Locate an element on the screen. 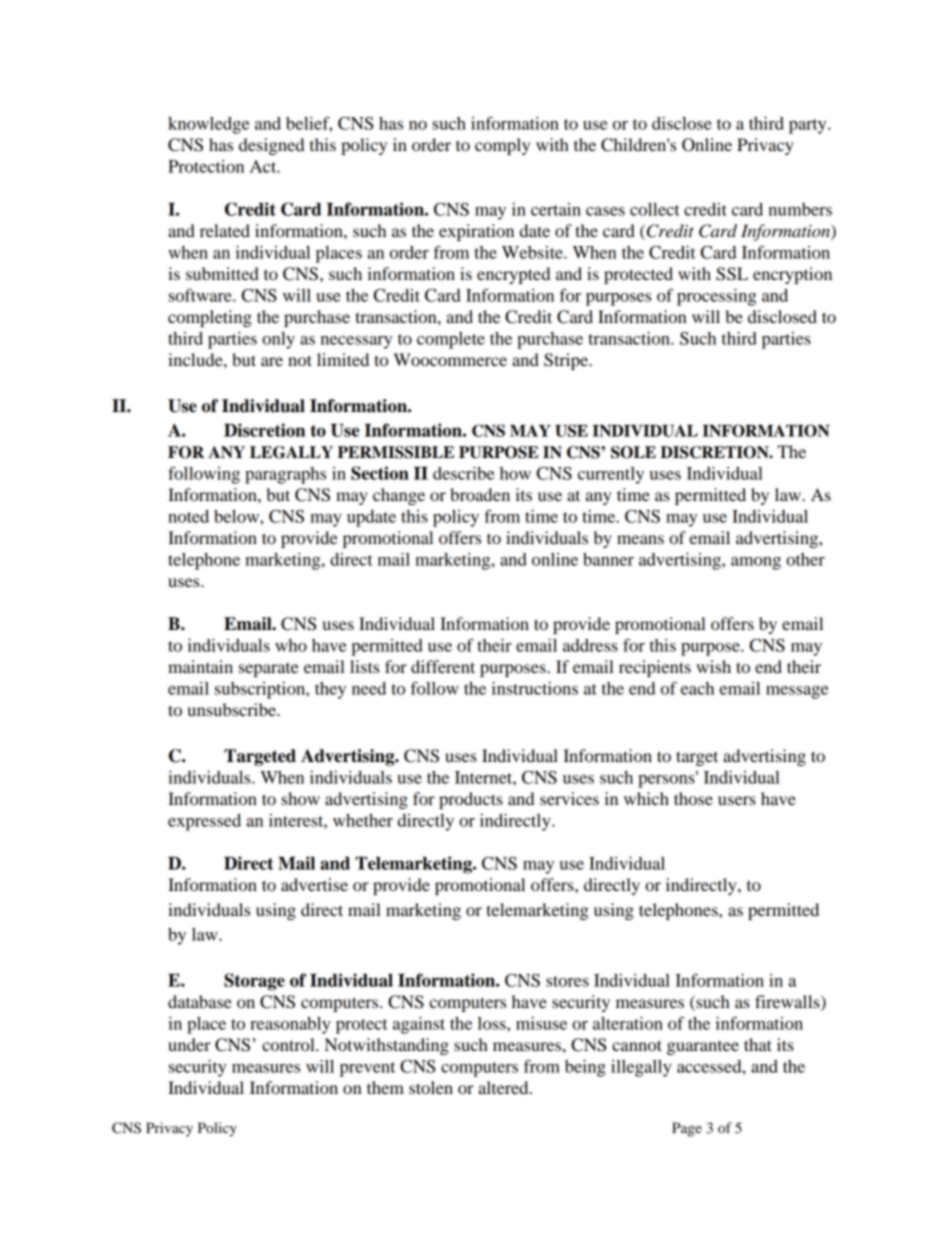 This screenshot has height=1233, width=952. control is located at coordinates (289, 1044).
